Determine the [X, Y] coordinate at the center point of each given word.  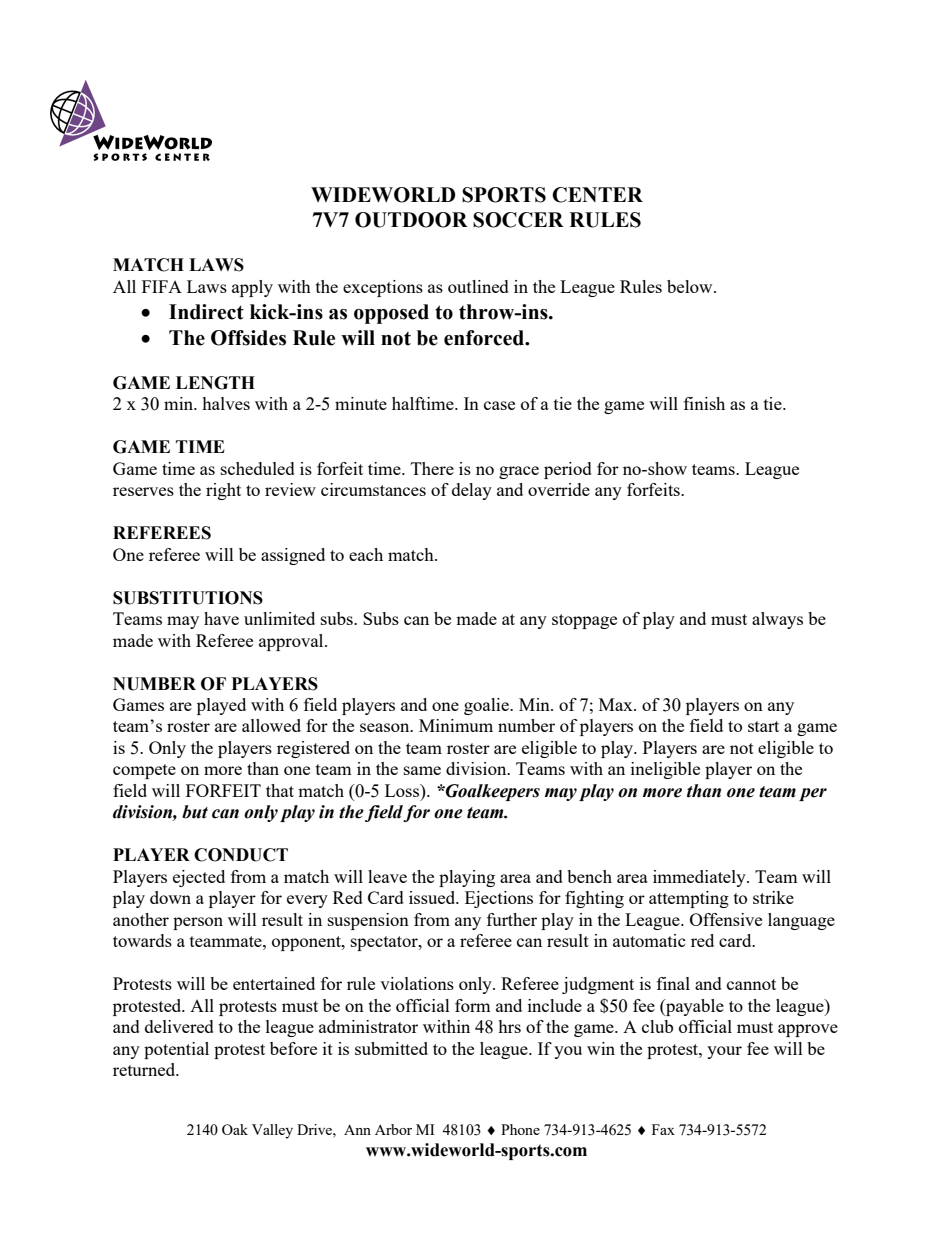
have [221, 618]
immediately [700, 878]
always [777, 620]
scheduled [258, 468]
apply [252, 288]
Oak [235, 1129]
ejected [199, 878]
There [432, 468]
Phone [520, 1129]
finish [704, 403]
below [691, 286]
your [724, 1052]
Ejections [499, 899]
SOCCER [518, 220]
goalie [487, 706]
